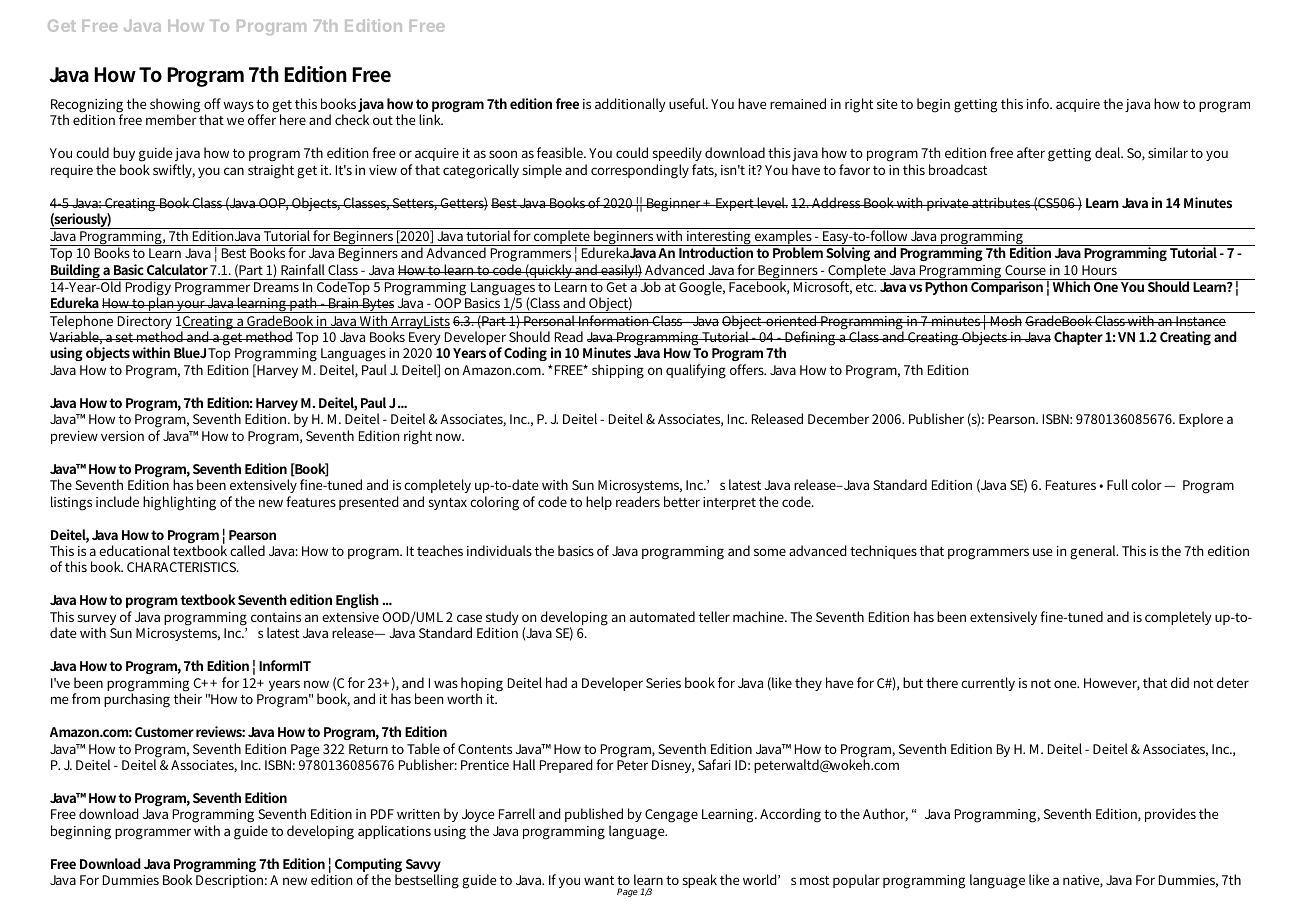 The width and height of the document is (1308, 924). Describe the element at coordinates (191, 306) in the document. I see `your` at that location.
